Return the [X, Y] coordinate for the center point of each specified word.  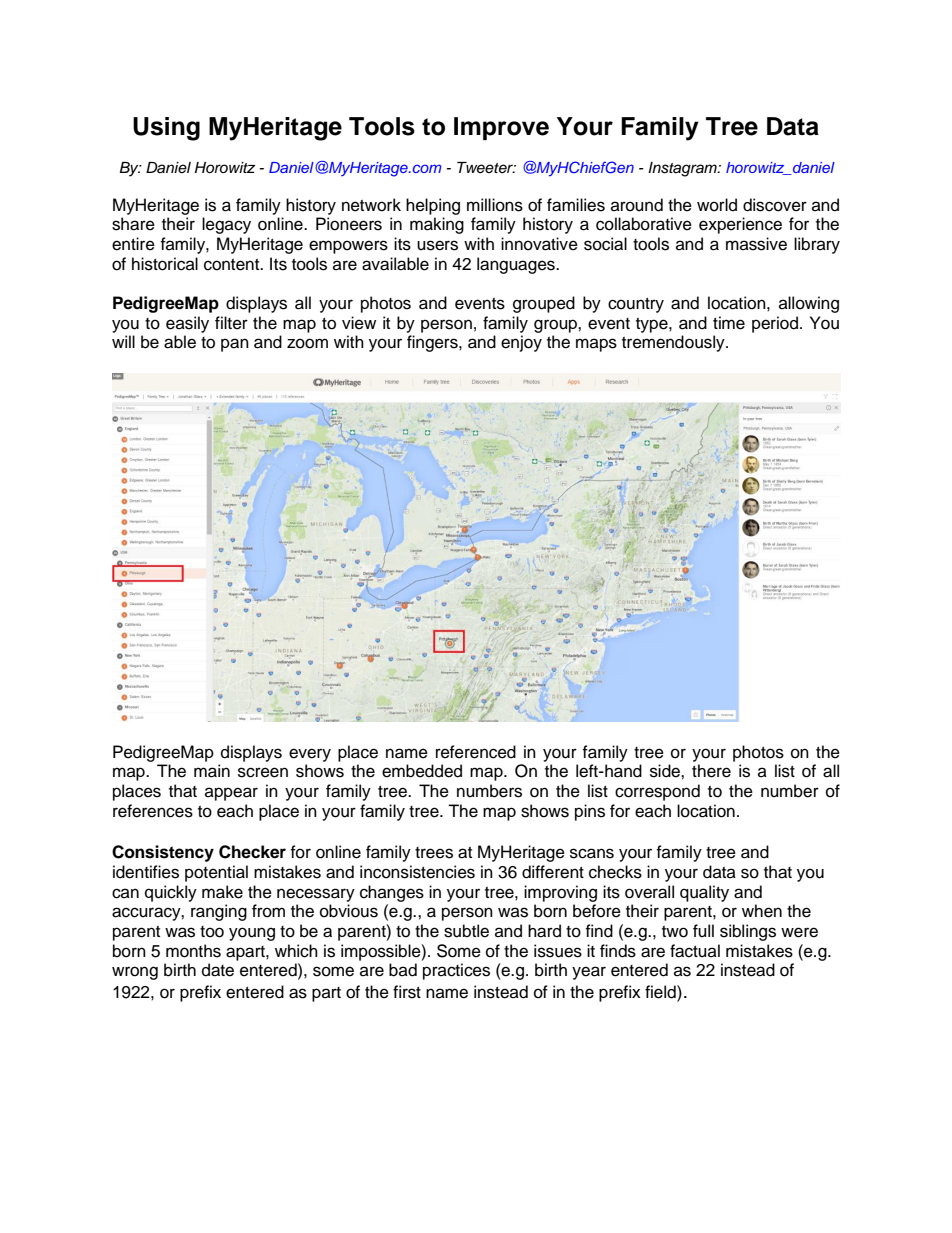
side [666, 771]
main [212, 771]
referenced [476, 752]
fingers [433, 343]
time [729, 323]
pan [235, 345]
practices [456, 971]
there [711, 771]
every [310, 755]
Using [166, 129]
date [218, 970]
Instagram [683, 169]
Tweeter [486, 167]
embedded [422, 771]
